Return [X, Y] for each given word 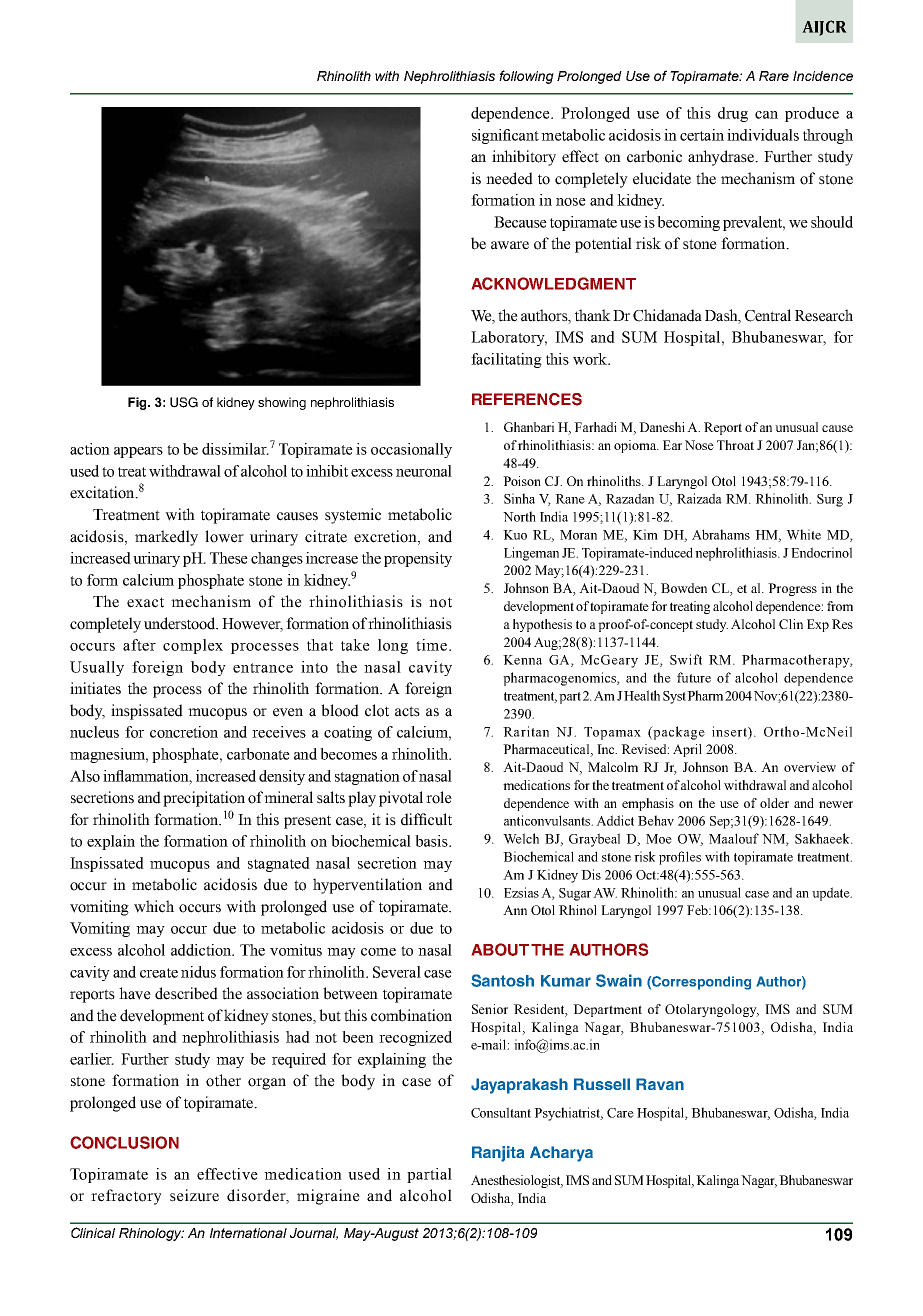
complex [193, 646]
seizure [194, 1195]
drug [733, 114]
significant [505, 136]
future [694, 677]
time [431, 645]
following [526, 77]
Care [620, 1113]
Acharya [561, 1154]
